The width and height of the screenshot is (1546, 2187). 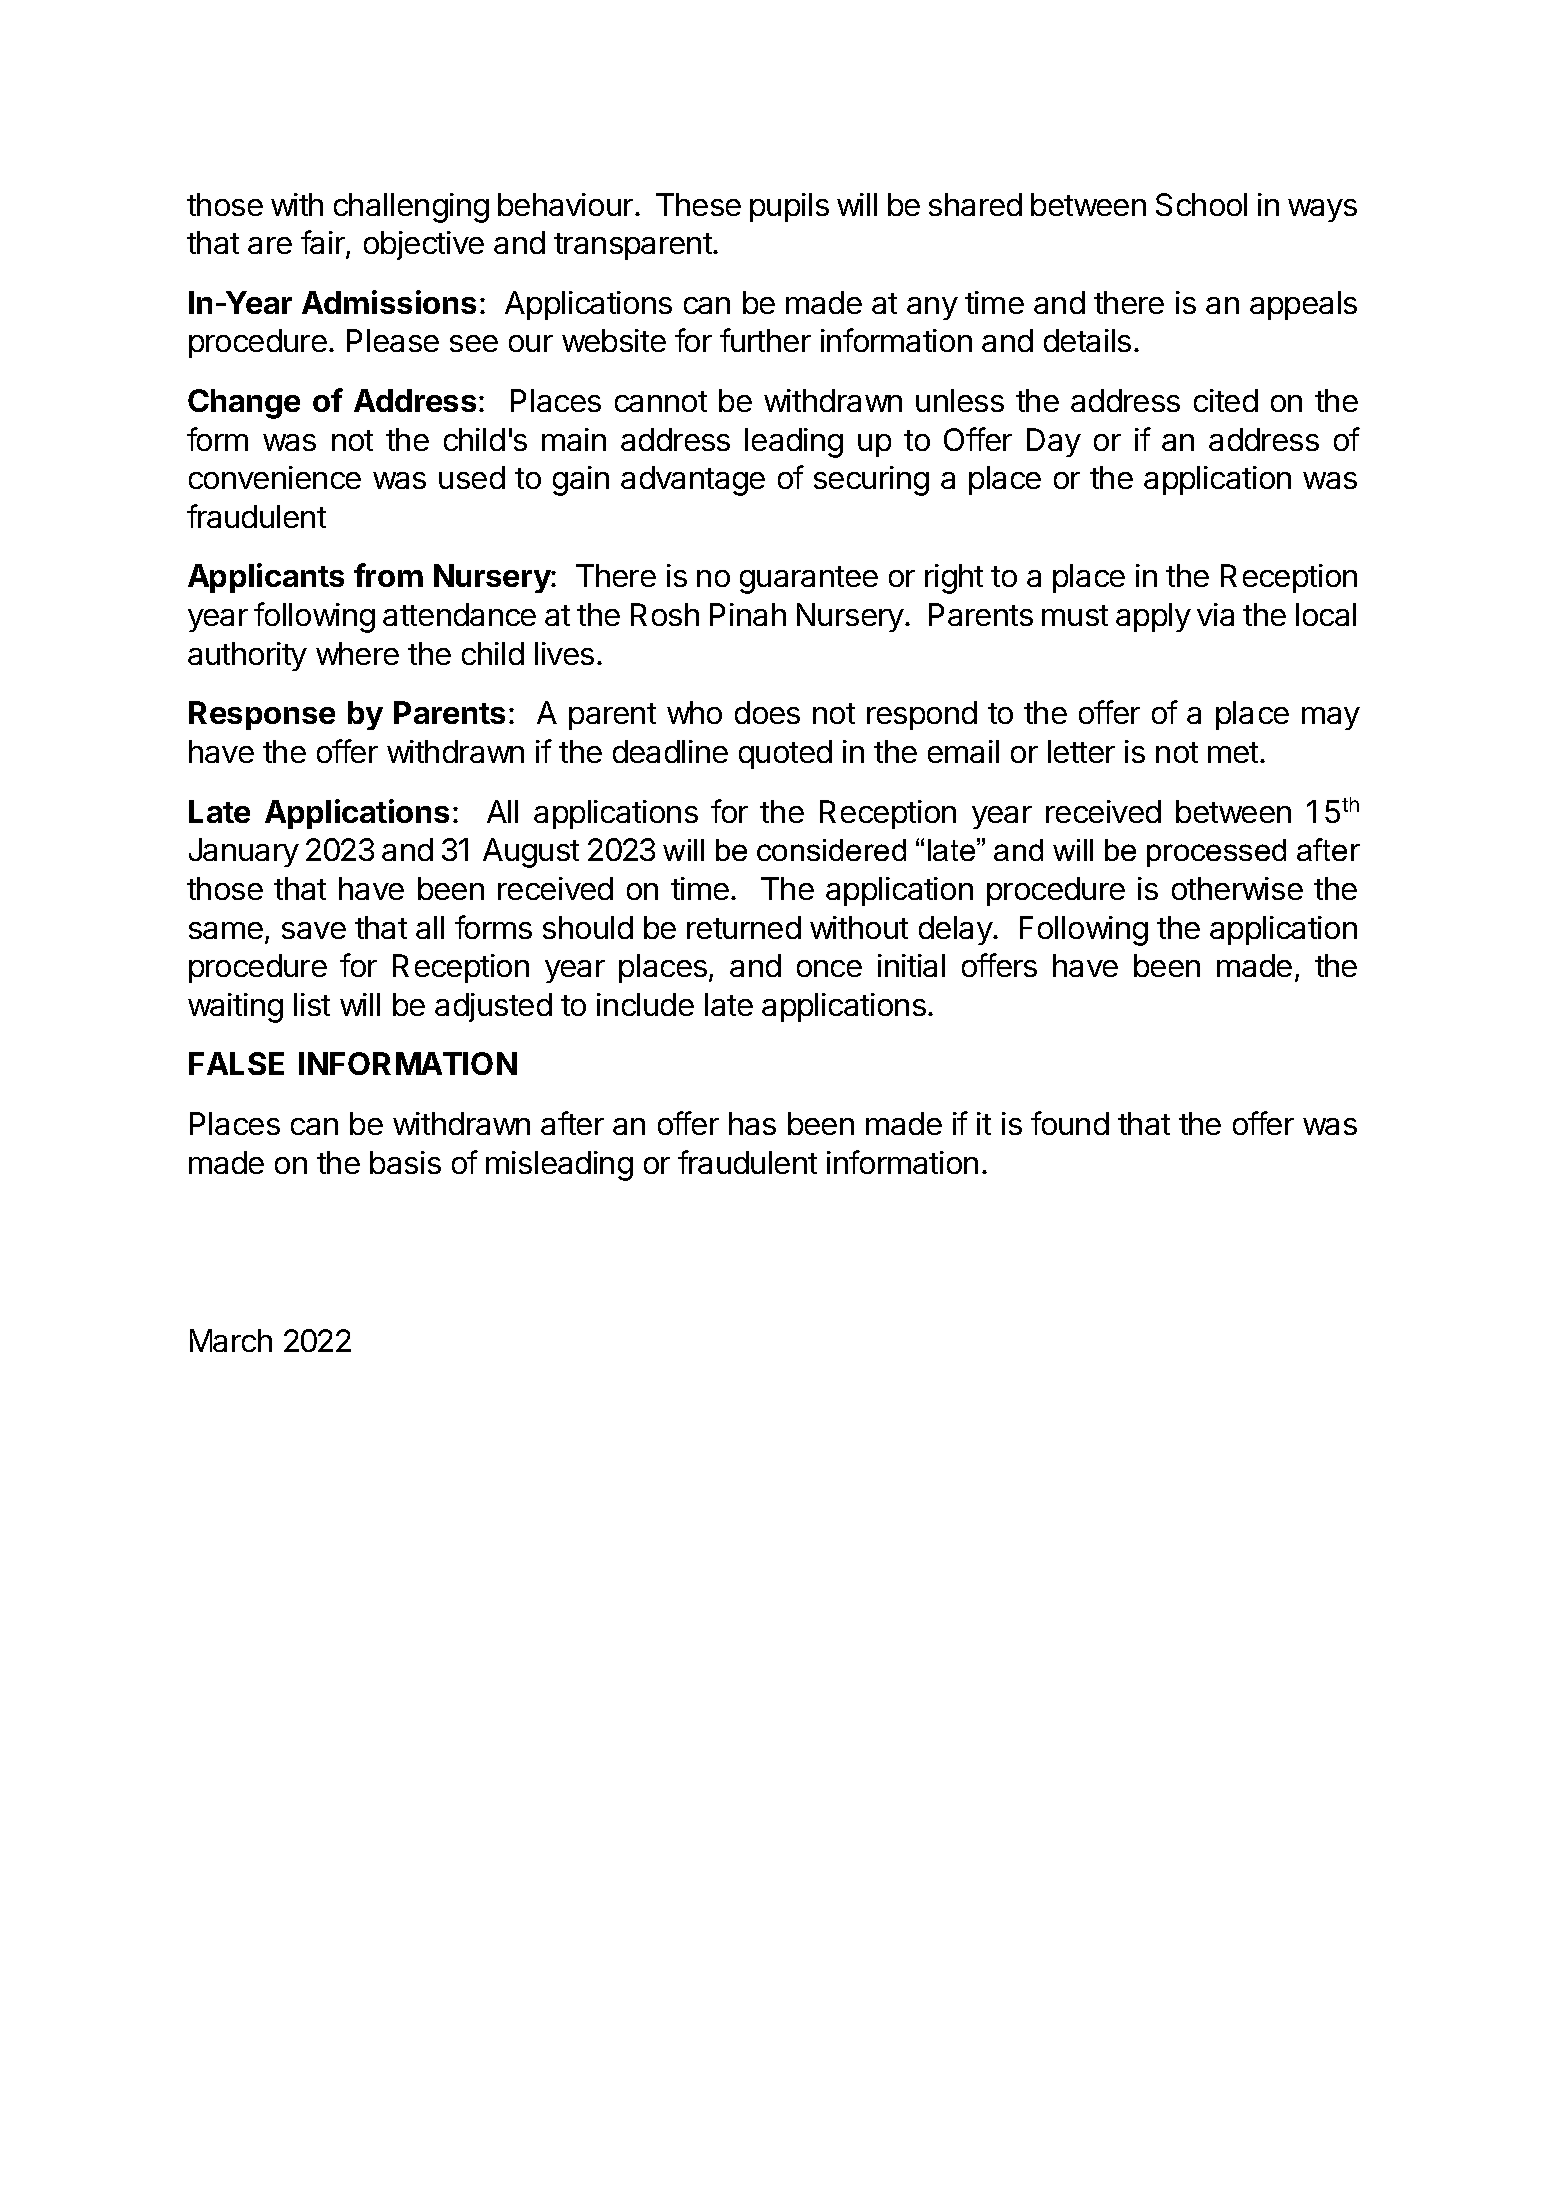 What do you see at coordinates (744, 927) in the screenshot?
I see `returned` at bounding box center [744, 927].
